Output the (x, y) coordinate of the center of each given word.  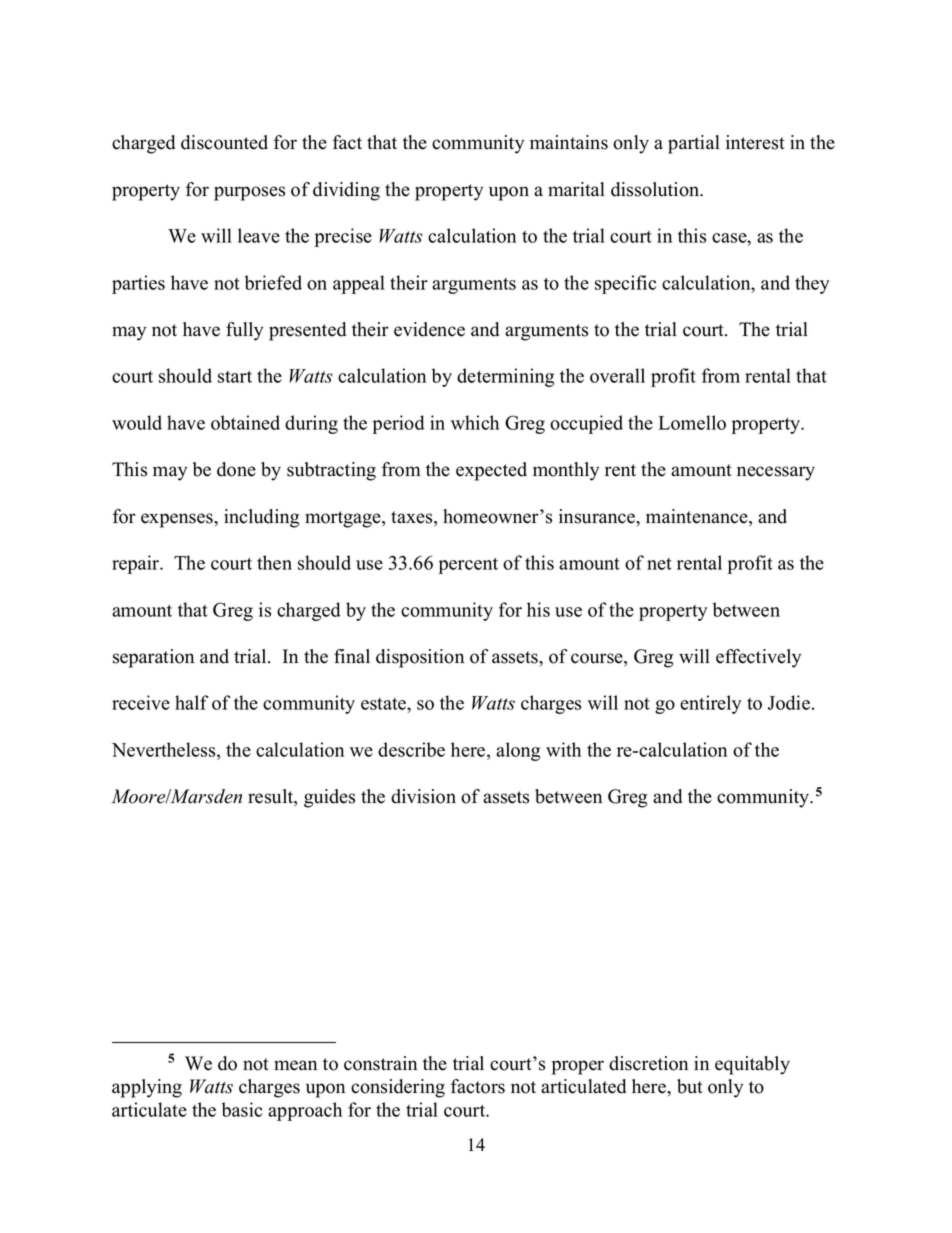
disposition (420, 658)
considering (398, 1088)
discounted (224, 142)
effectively (758, 658)
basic (242, 1109)
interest (755, 142)
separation (153, 658)
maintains (569, 142)
